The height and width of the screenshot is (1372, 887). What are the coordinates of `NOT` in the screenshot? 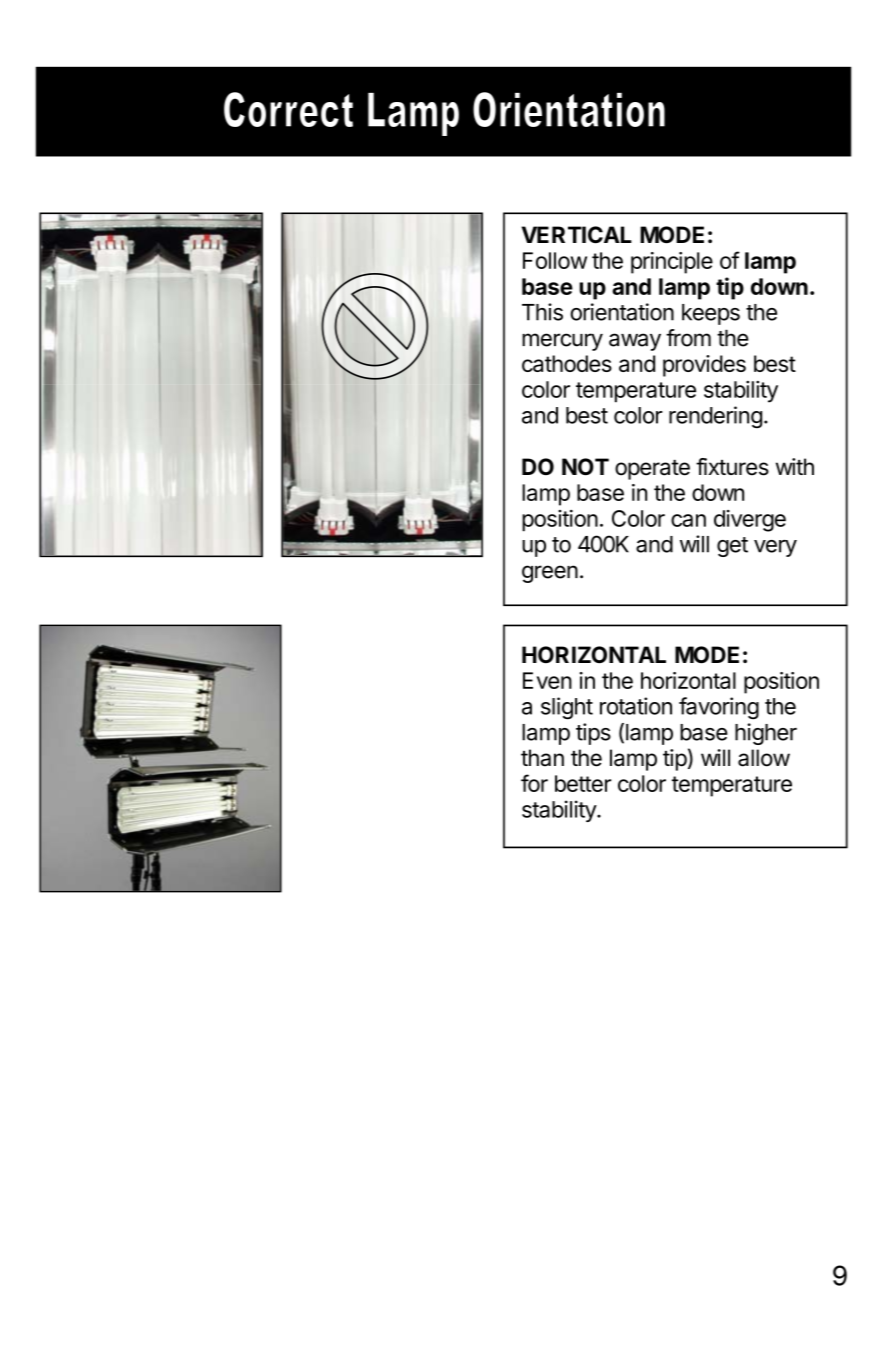 It's located at (585, 467).
